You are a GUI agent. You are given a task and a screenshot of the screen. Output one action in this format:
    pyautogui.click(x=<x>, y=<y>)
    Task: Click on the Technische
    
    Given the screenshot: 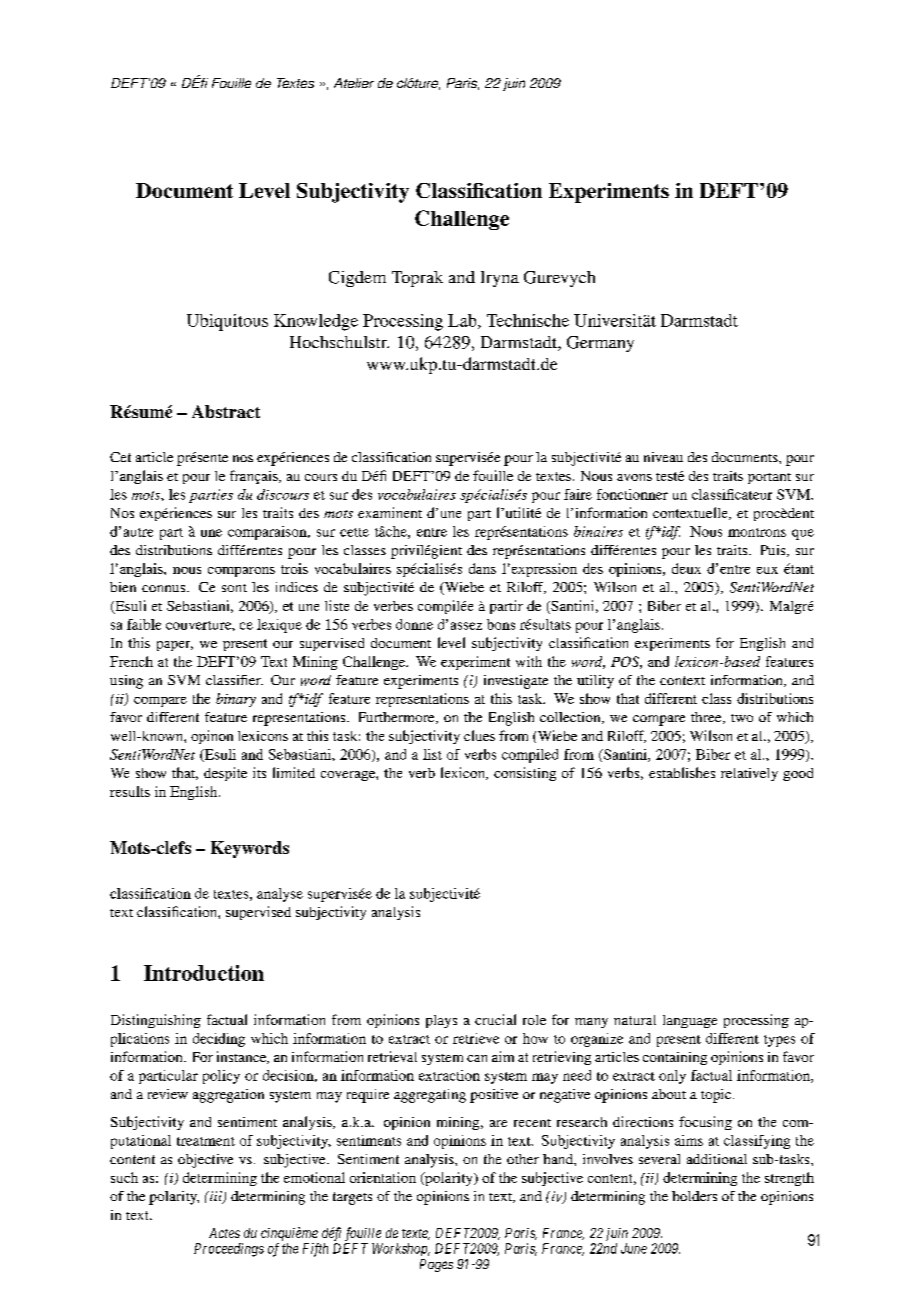 What is the action you would take?
    pyautogui.click(x=528, y=320)
